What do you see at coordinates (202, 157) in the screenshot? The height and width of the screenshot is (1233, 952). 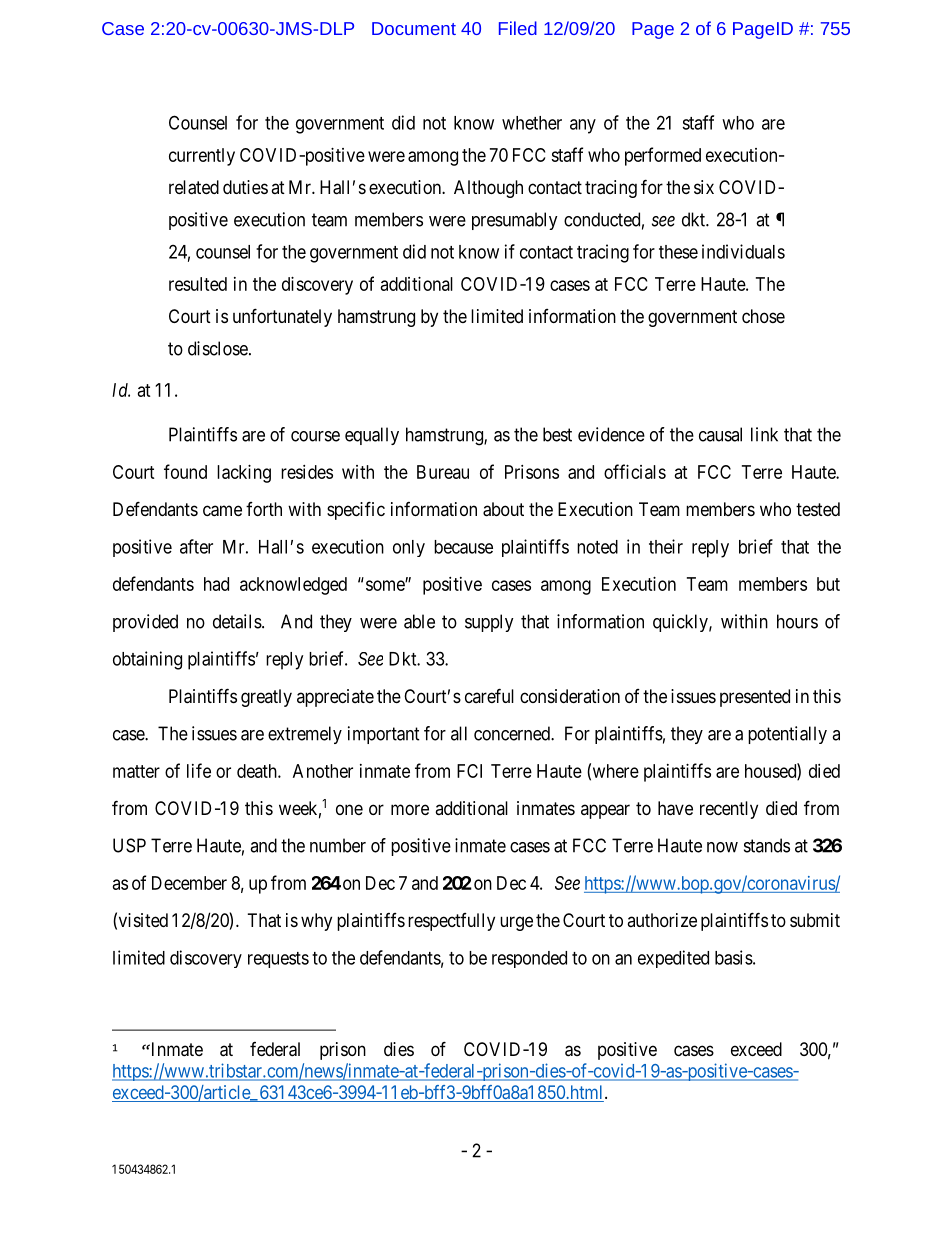 I see `currently` at bounding box center [202, 157].
